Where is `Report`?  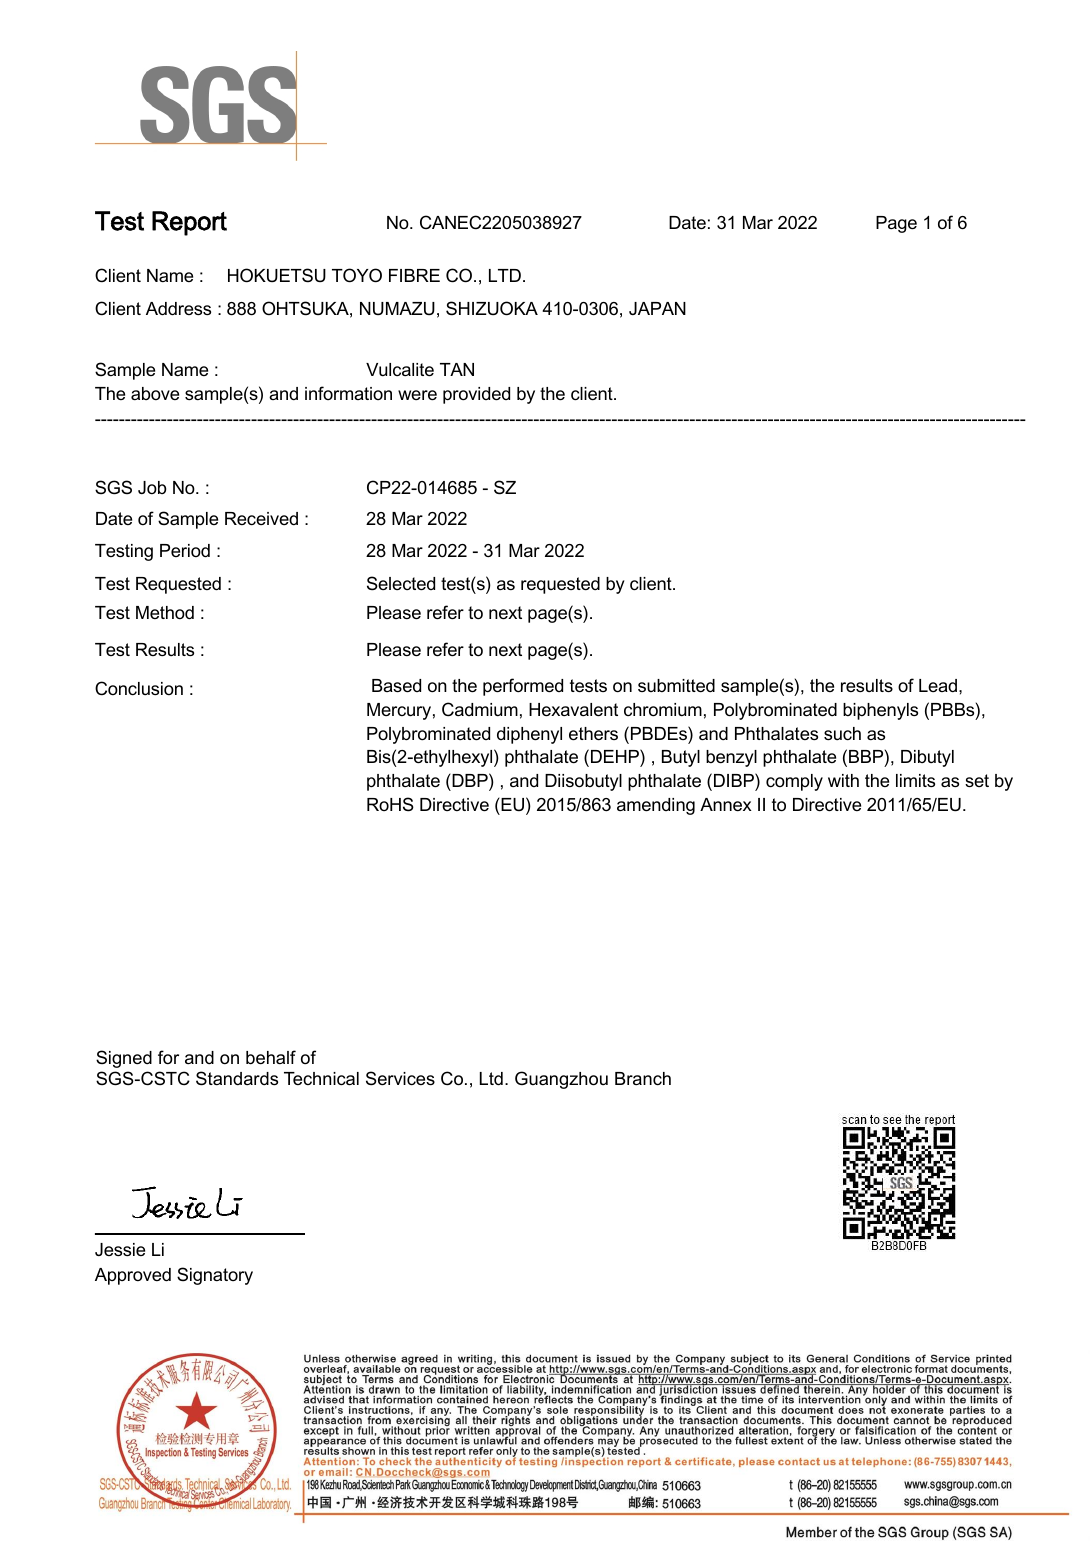 Report is located at coordinates (189, 223).
